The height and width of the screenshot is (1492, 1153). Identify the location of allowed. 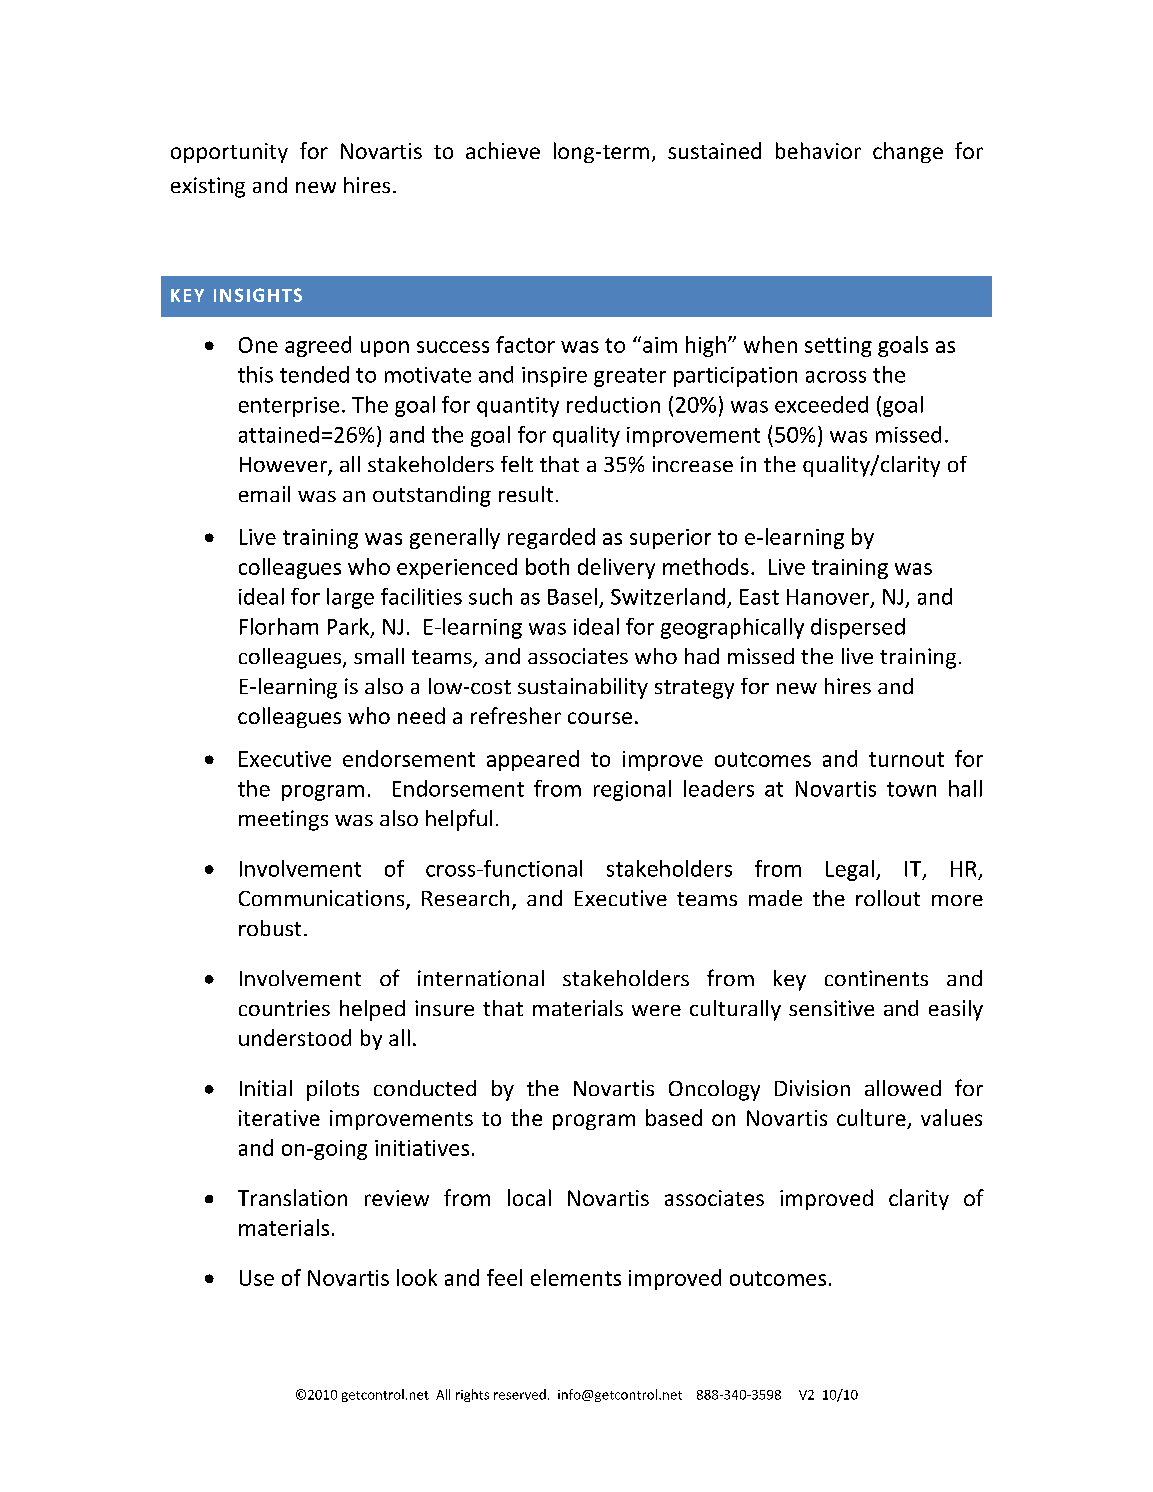
(903, 1088).
